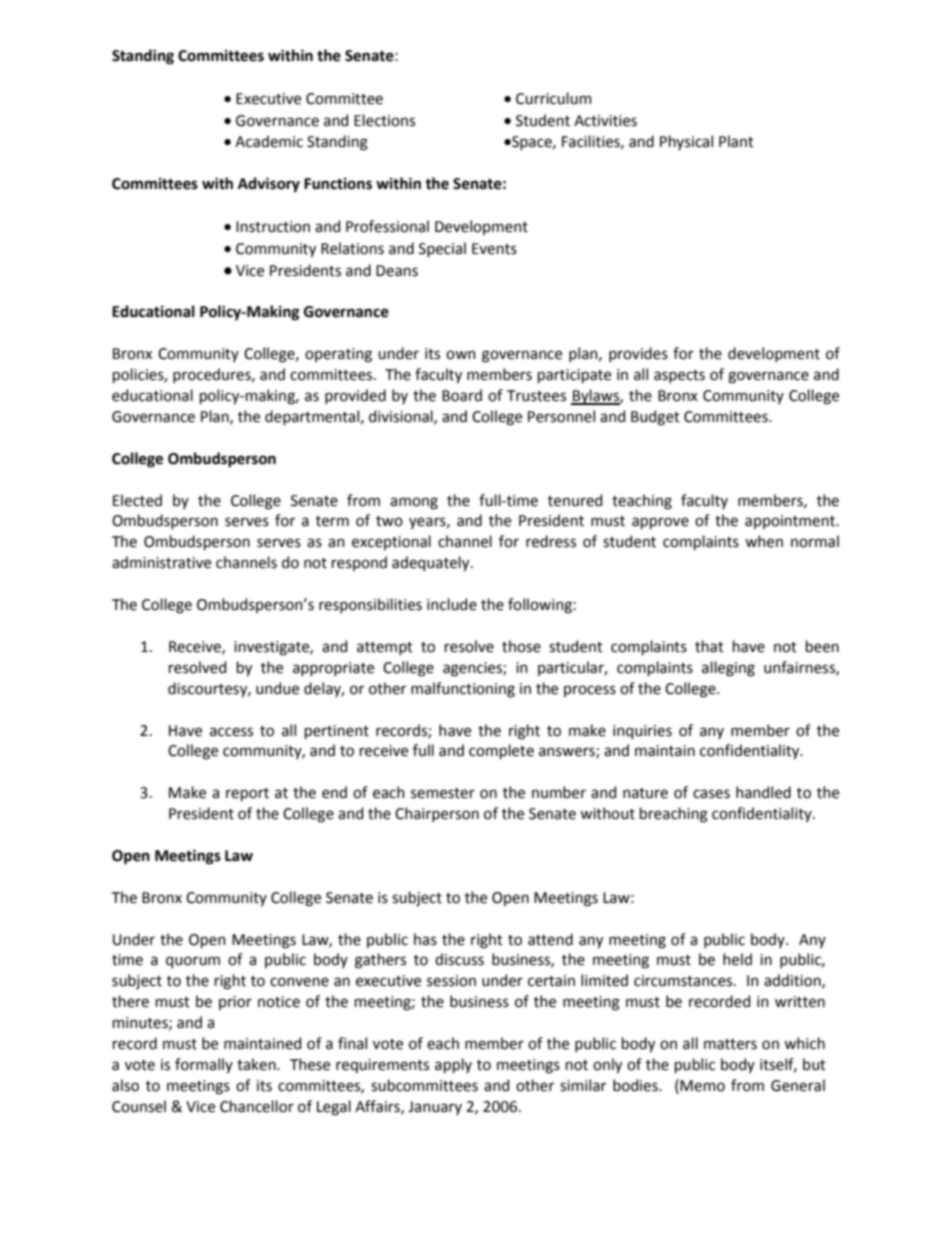 This screenshot has width=952, height=1233. What do you see at coordinates (453, 1065) in the screenshot?
I see `apply` at bounding box center [453, 1065].
